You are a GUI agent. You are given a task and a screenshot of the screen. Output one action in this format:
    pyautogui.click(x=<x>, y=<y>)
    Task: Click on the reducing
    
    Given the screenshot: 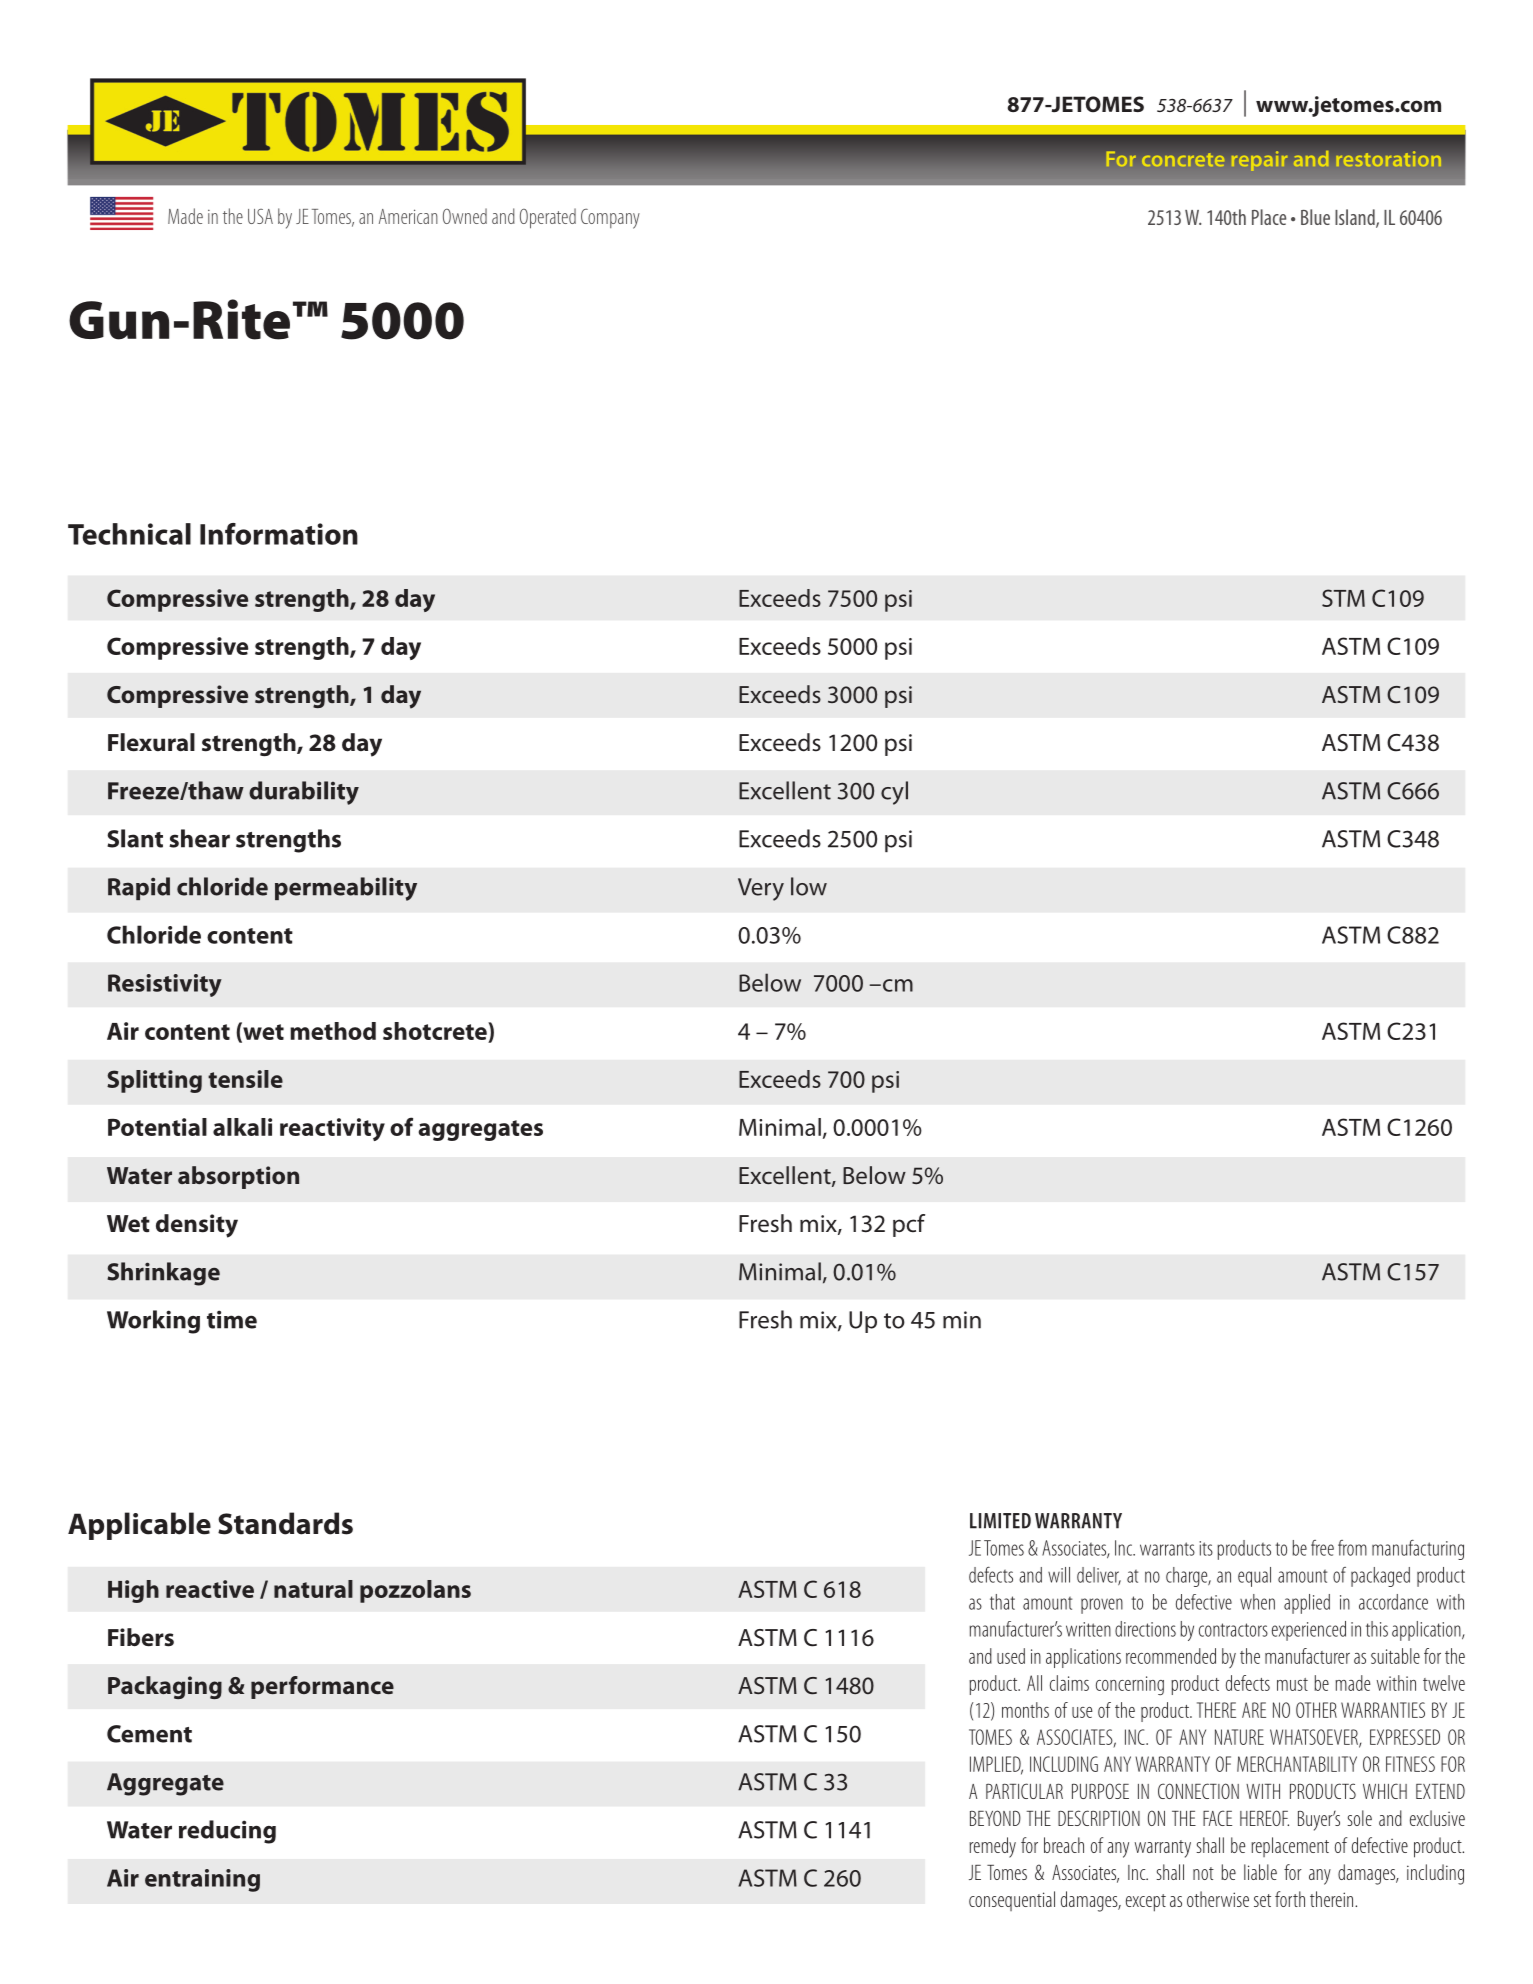 What is the action you would take?
    pyautogui.click(x=227, y=1832)
